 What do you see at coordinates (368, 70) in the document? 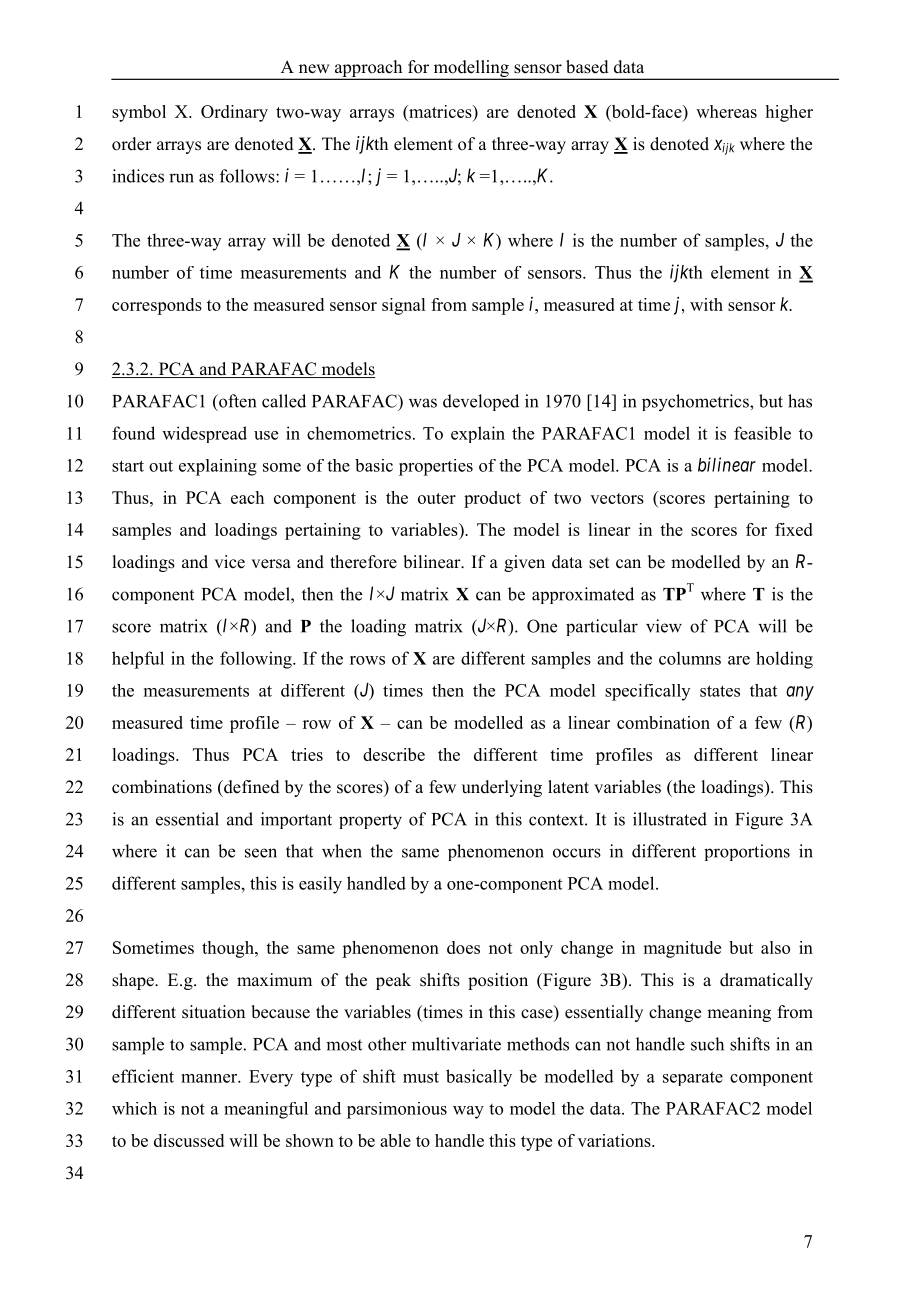
I see `approach` at bounding box center [368, 70].
